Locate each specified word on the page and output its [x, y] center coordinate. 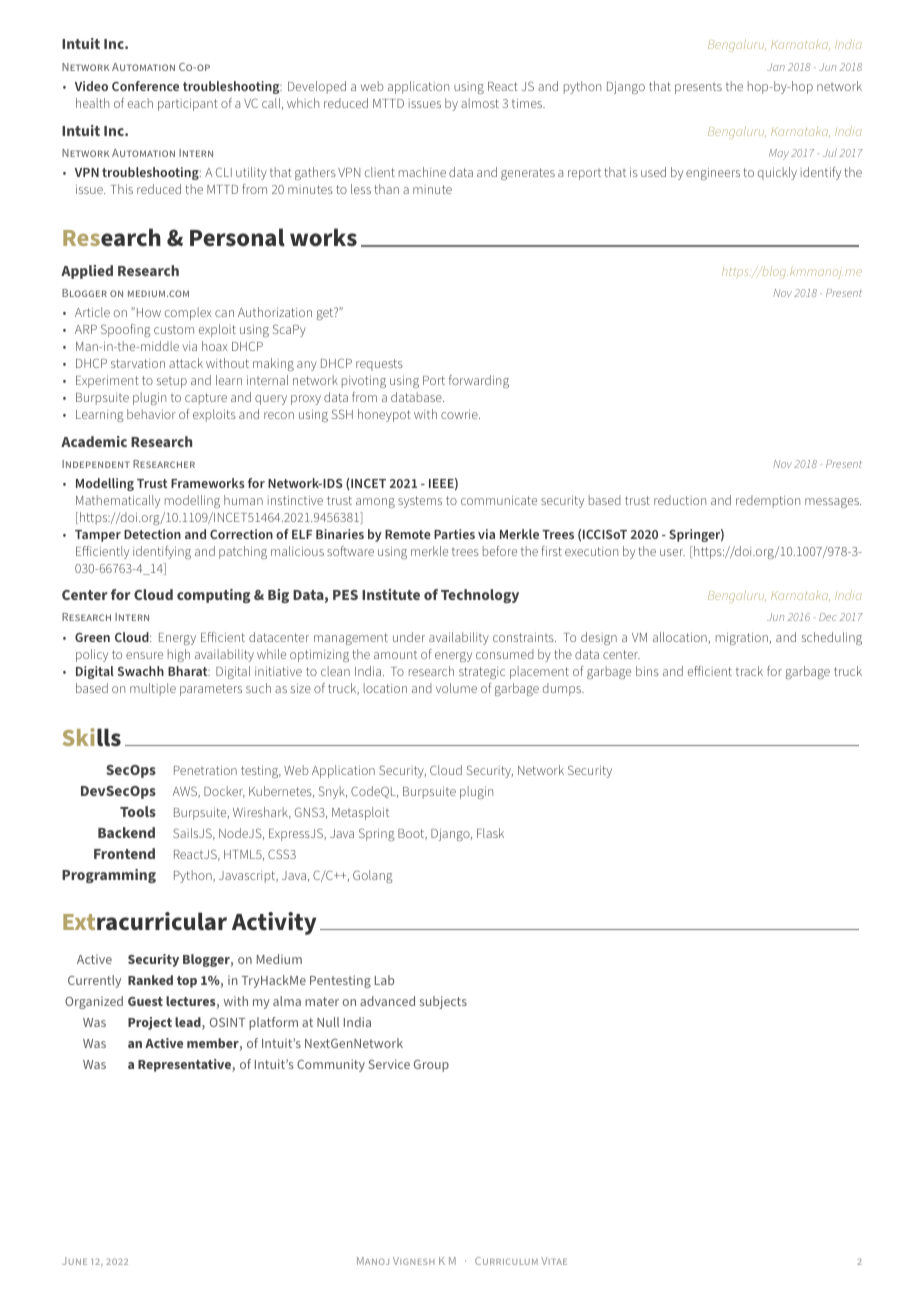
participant [188, 104]
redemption [768, 501]
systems [420, 502]
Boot [412, 834]
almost [480, 103]
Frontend [124, 853]
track [749, 671]
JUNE [74, 1261]
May [779, 154]
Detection [152, 534]
